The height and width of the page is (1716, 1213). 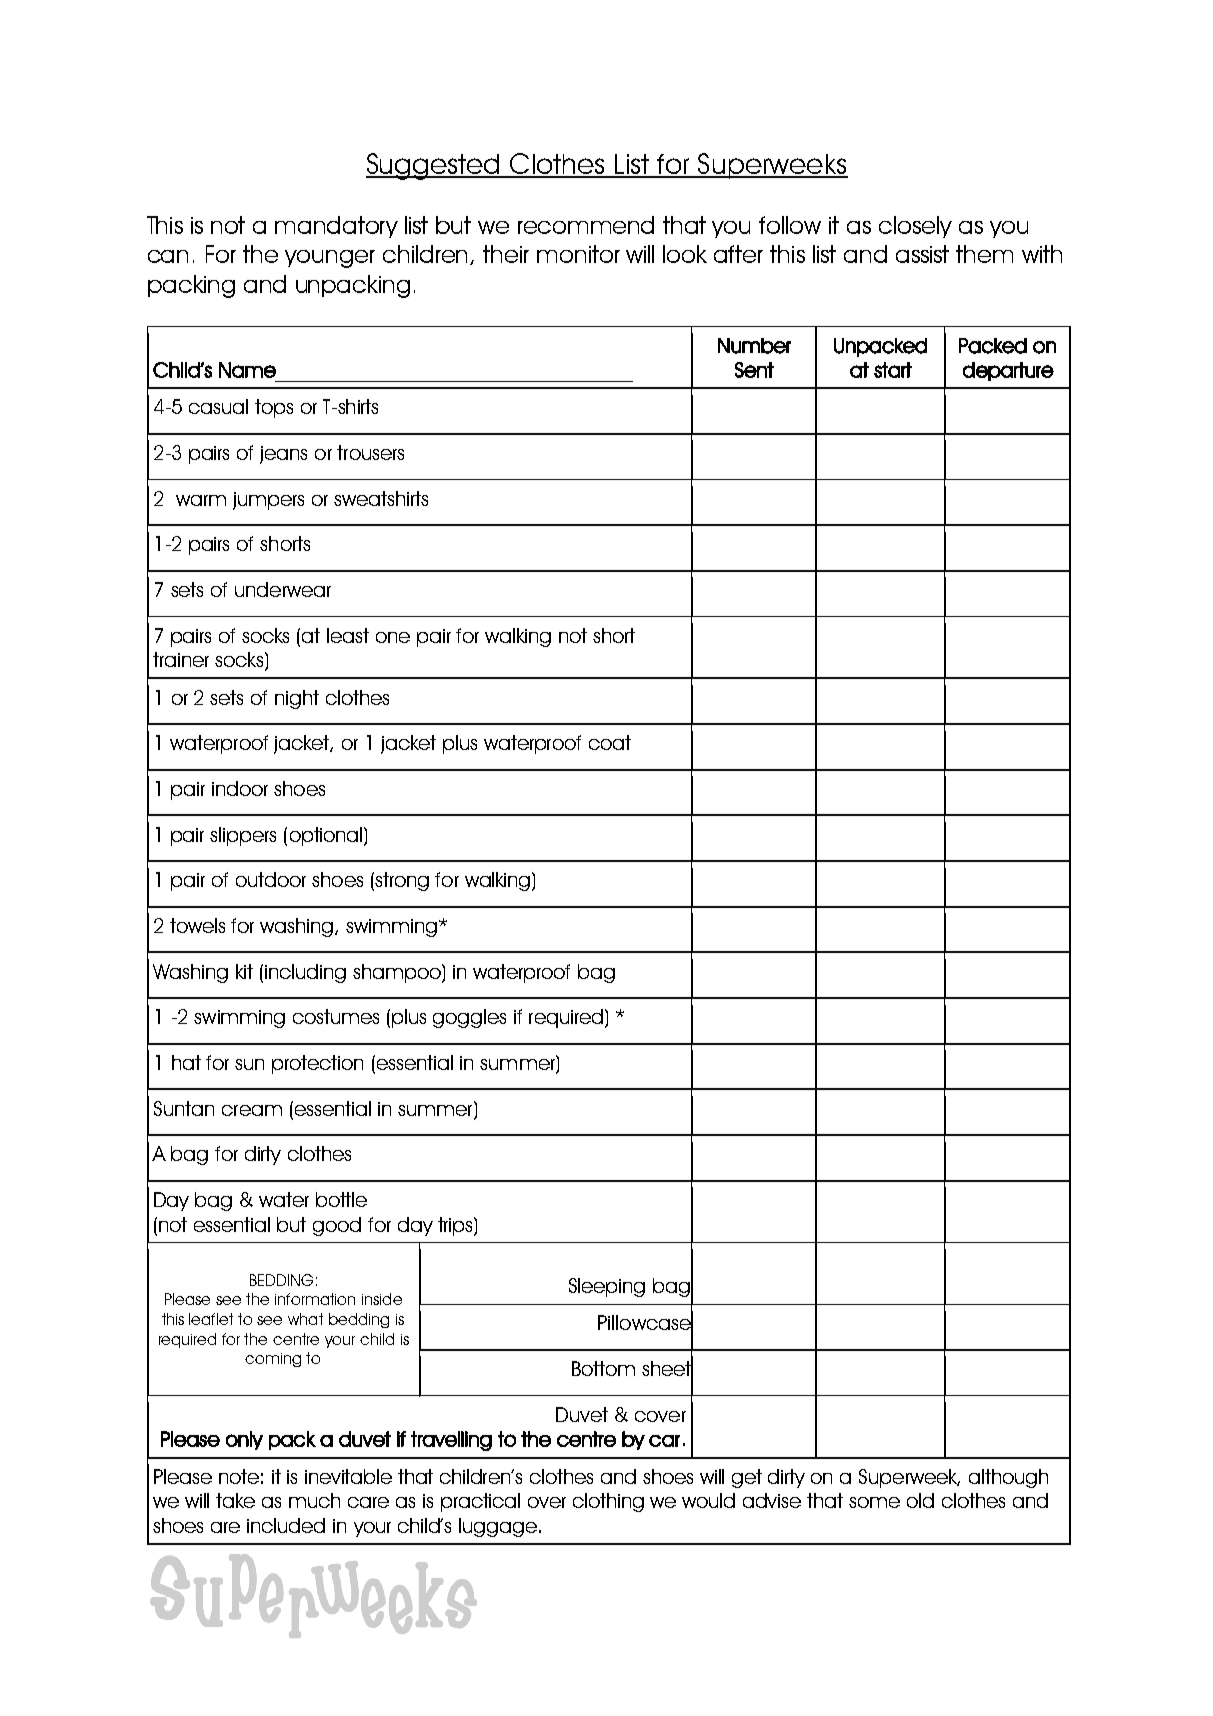 I want to click on Sleeping, so click(x=607, y=1287).
